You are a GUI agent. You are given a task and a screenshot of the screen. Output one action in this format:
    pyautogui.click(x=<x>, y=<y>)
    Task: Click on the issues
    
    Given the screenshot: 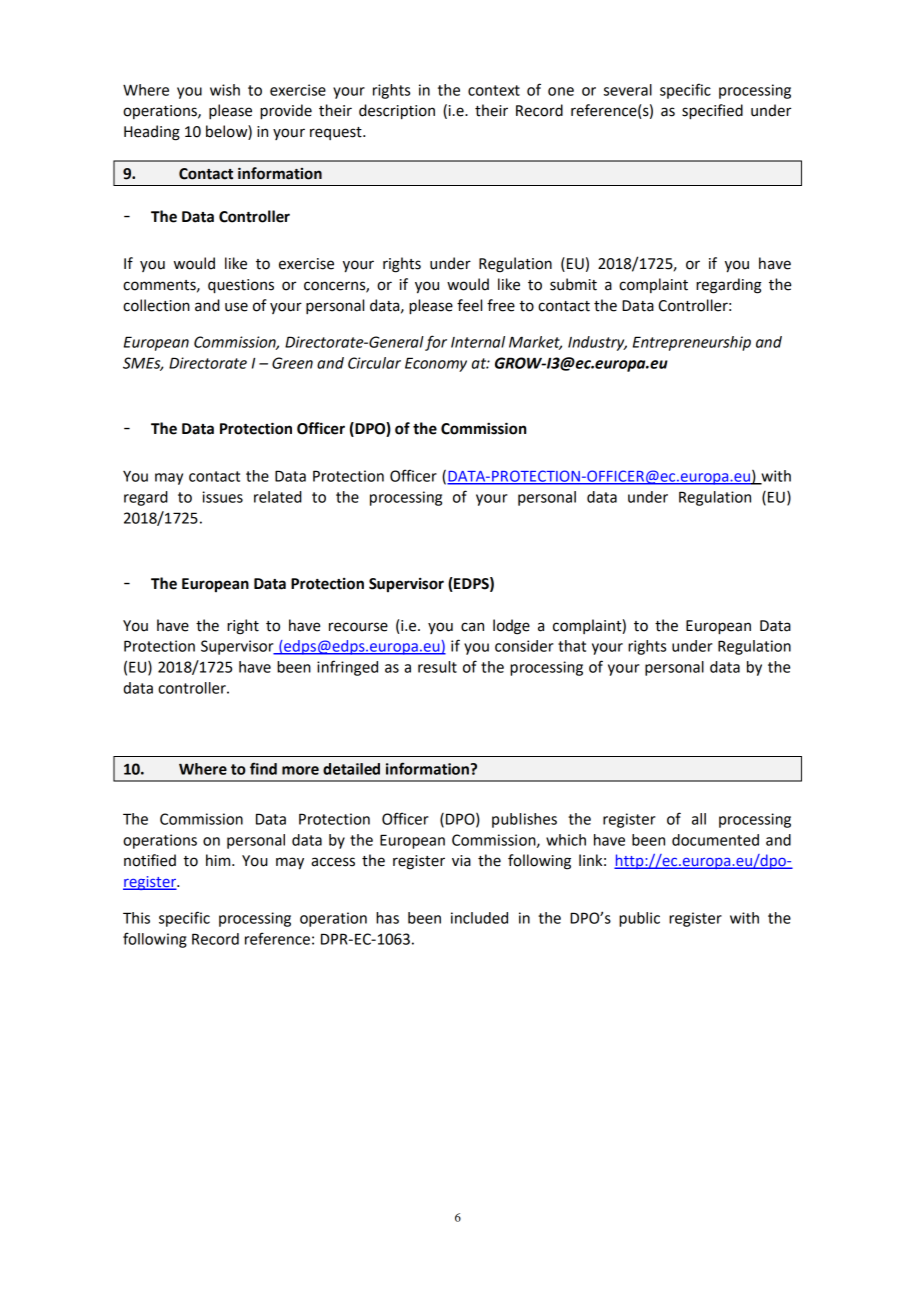 What is the action you would take?
    pyautogui.click(x=222, y=497)
